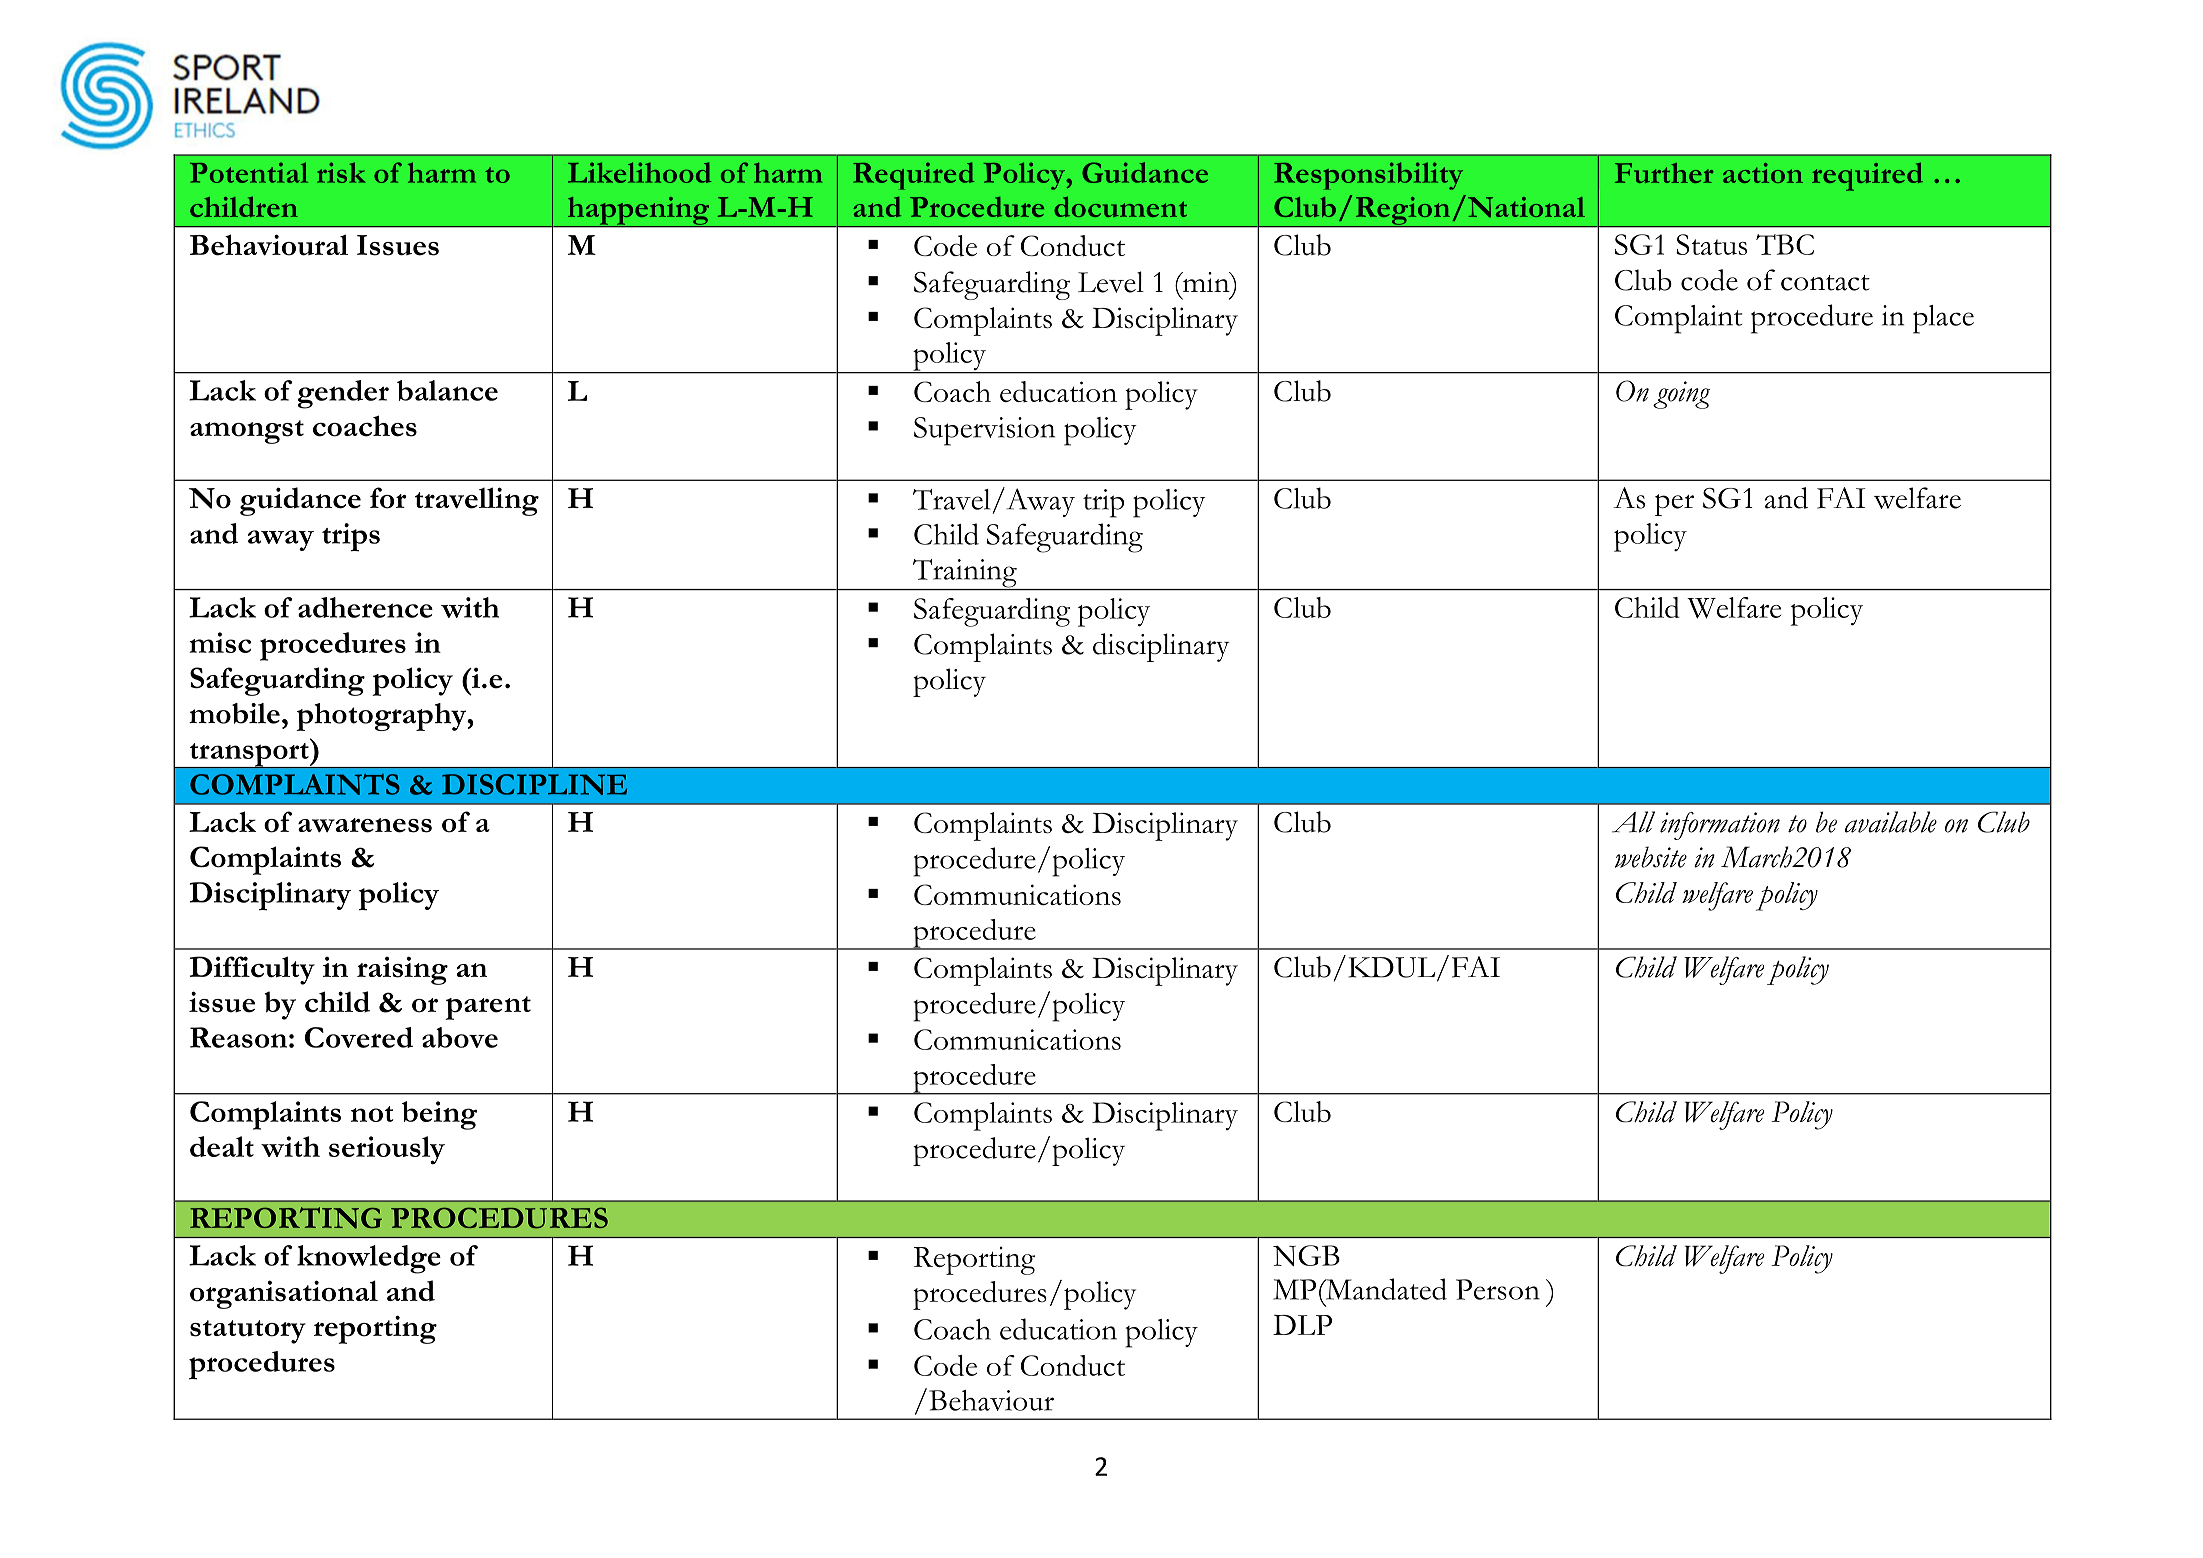  Describe the element at coordinates (369, 1259) in the screenshot. I see `knowledge` at that location.
